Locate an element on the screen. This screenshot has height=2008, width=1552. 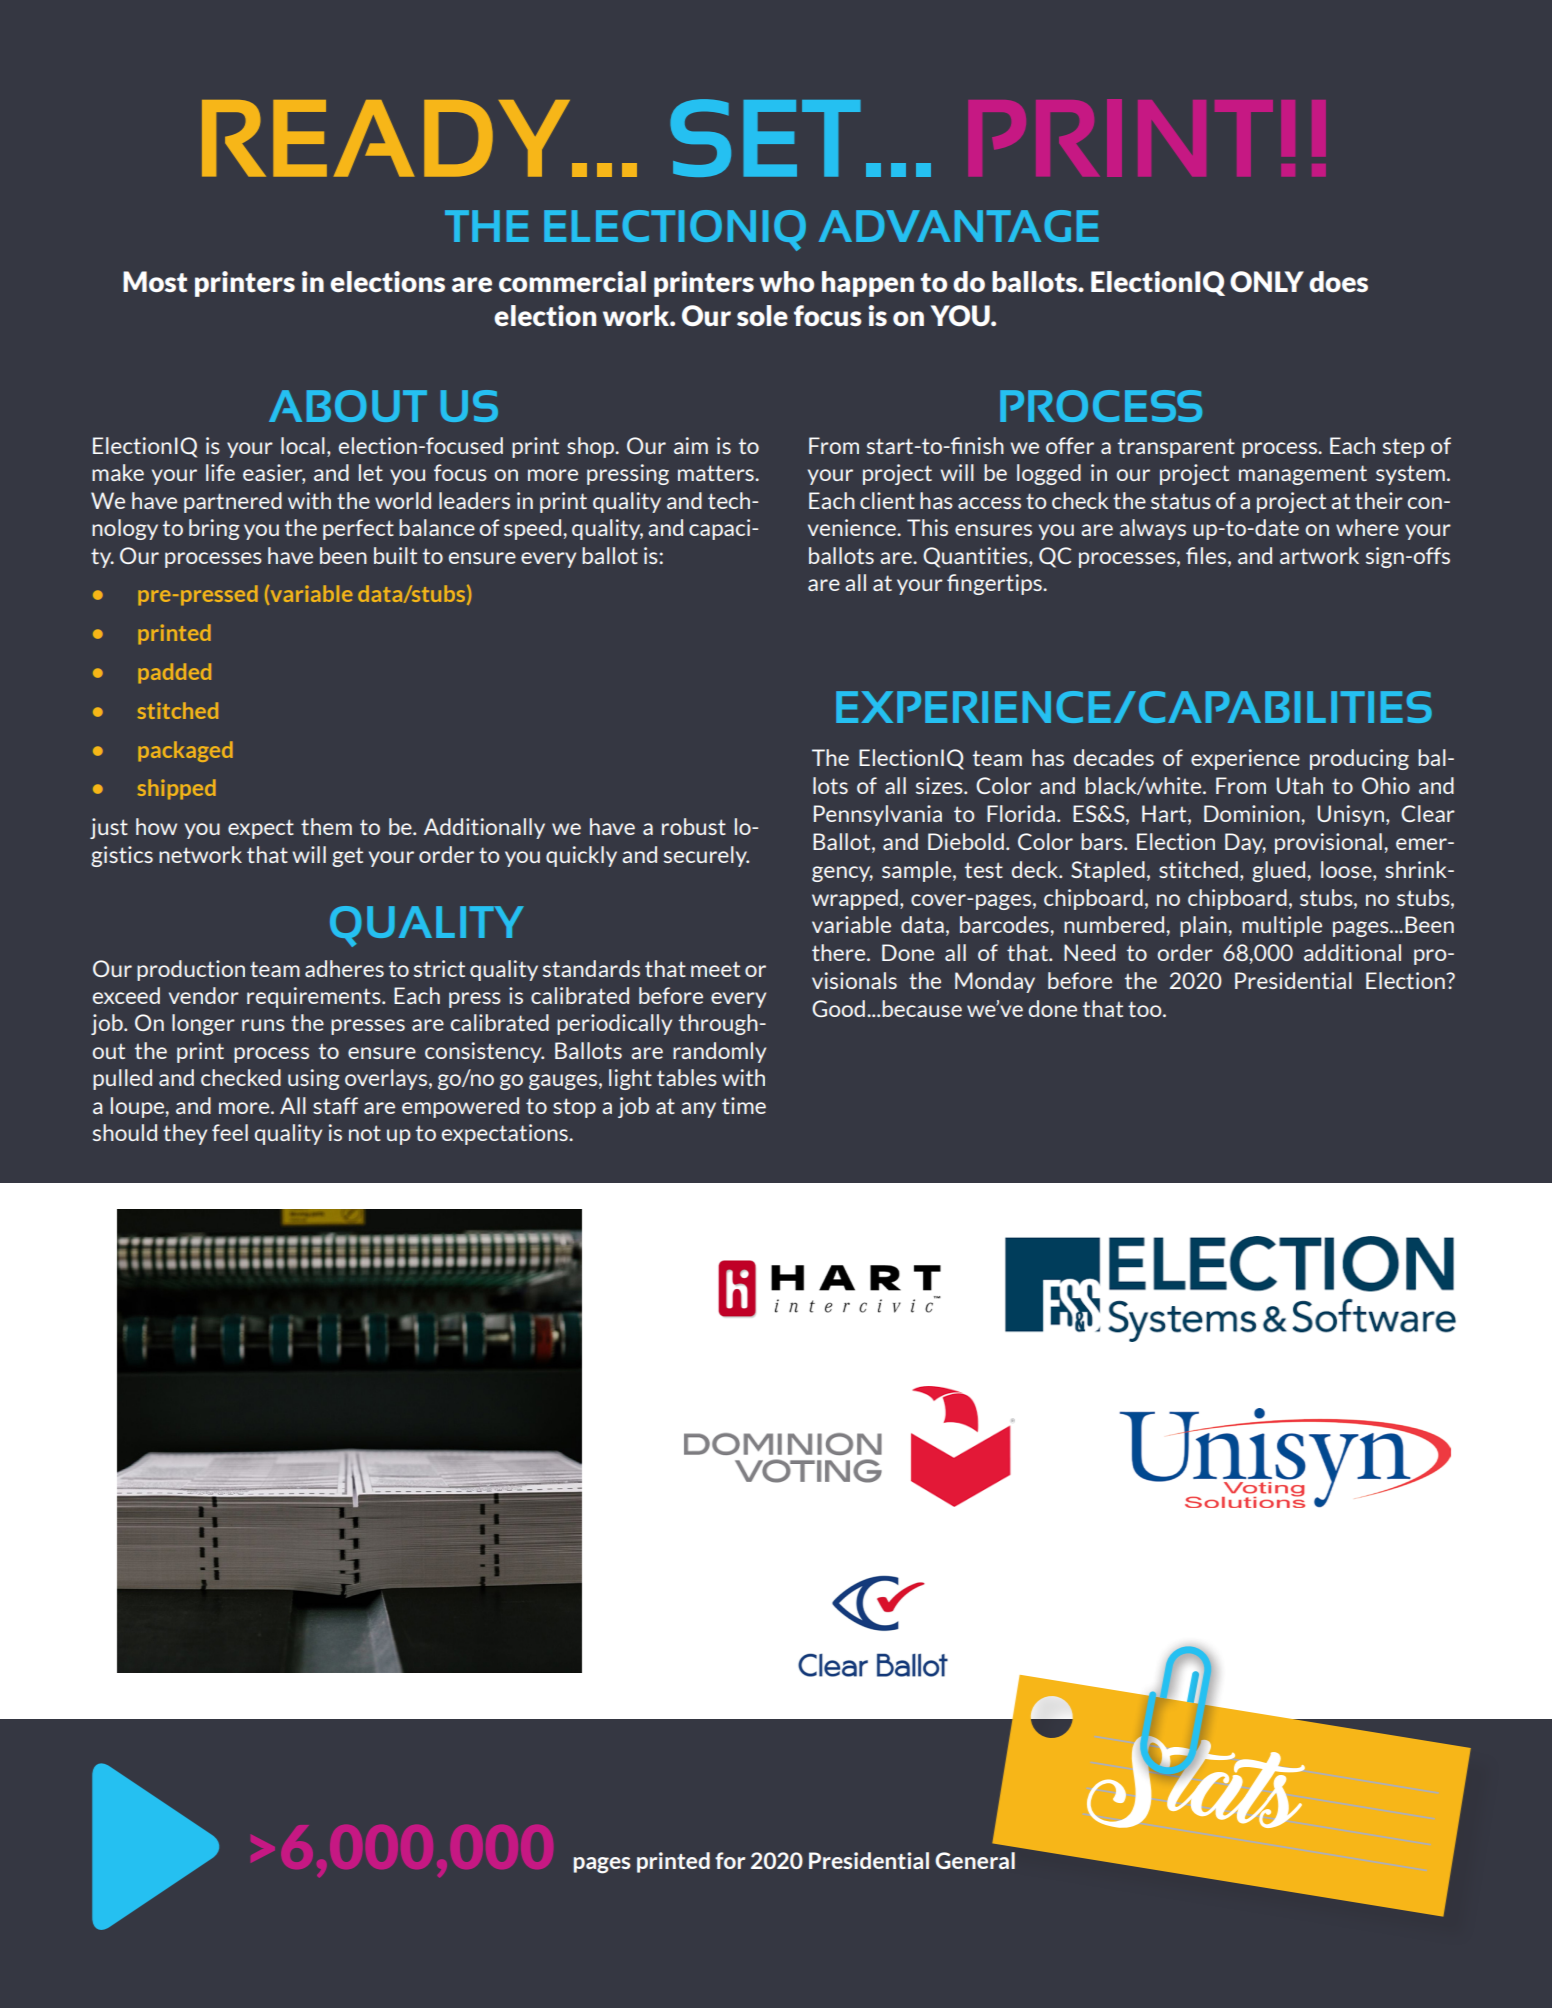
ONLY is located at coordinates (1267, 281).
